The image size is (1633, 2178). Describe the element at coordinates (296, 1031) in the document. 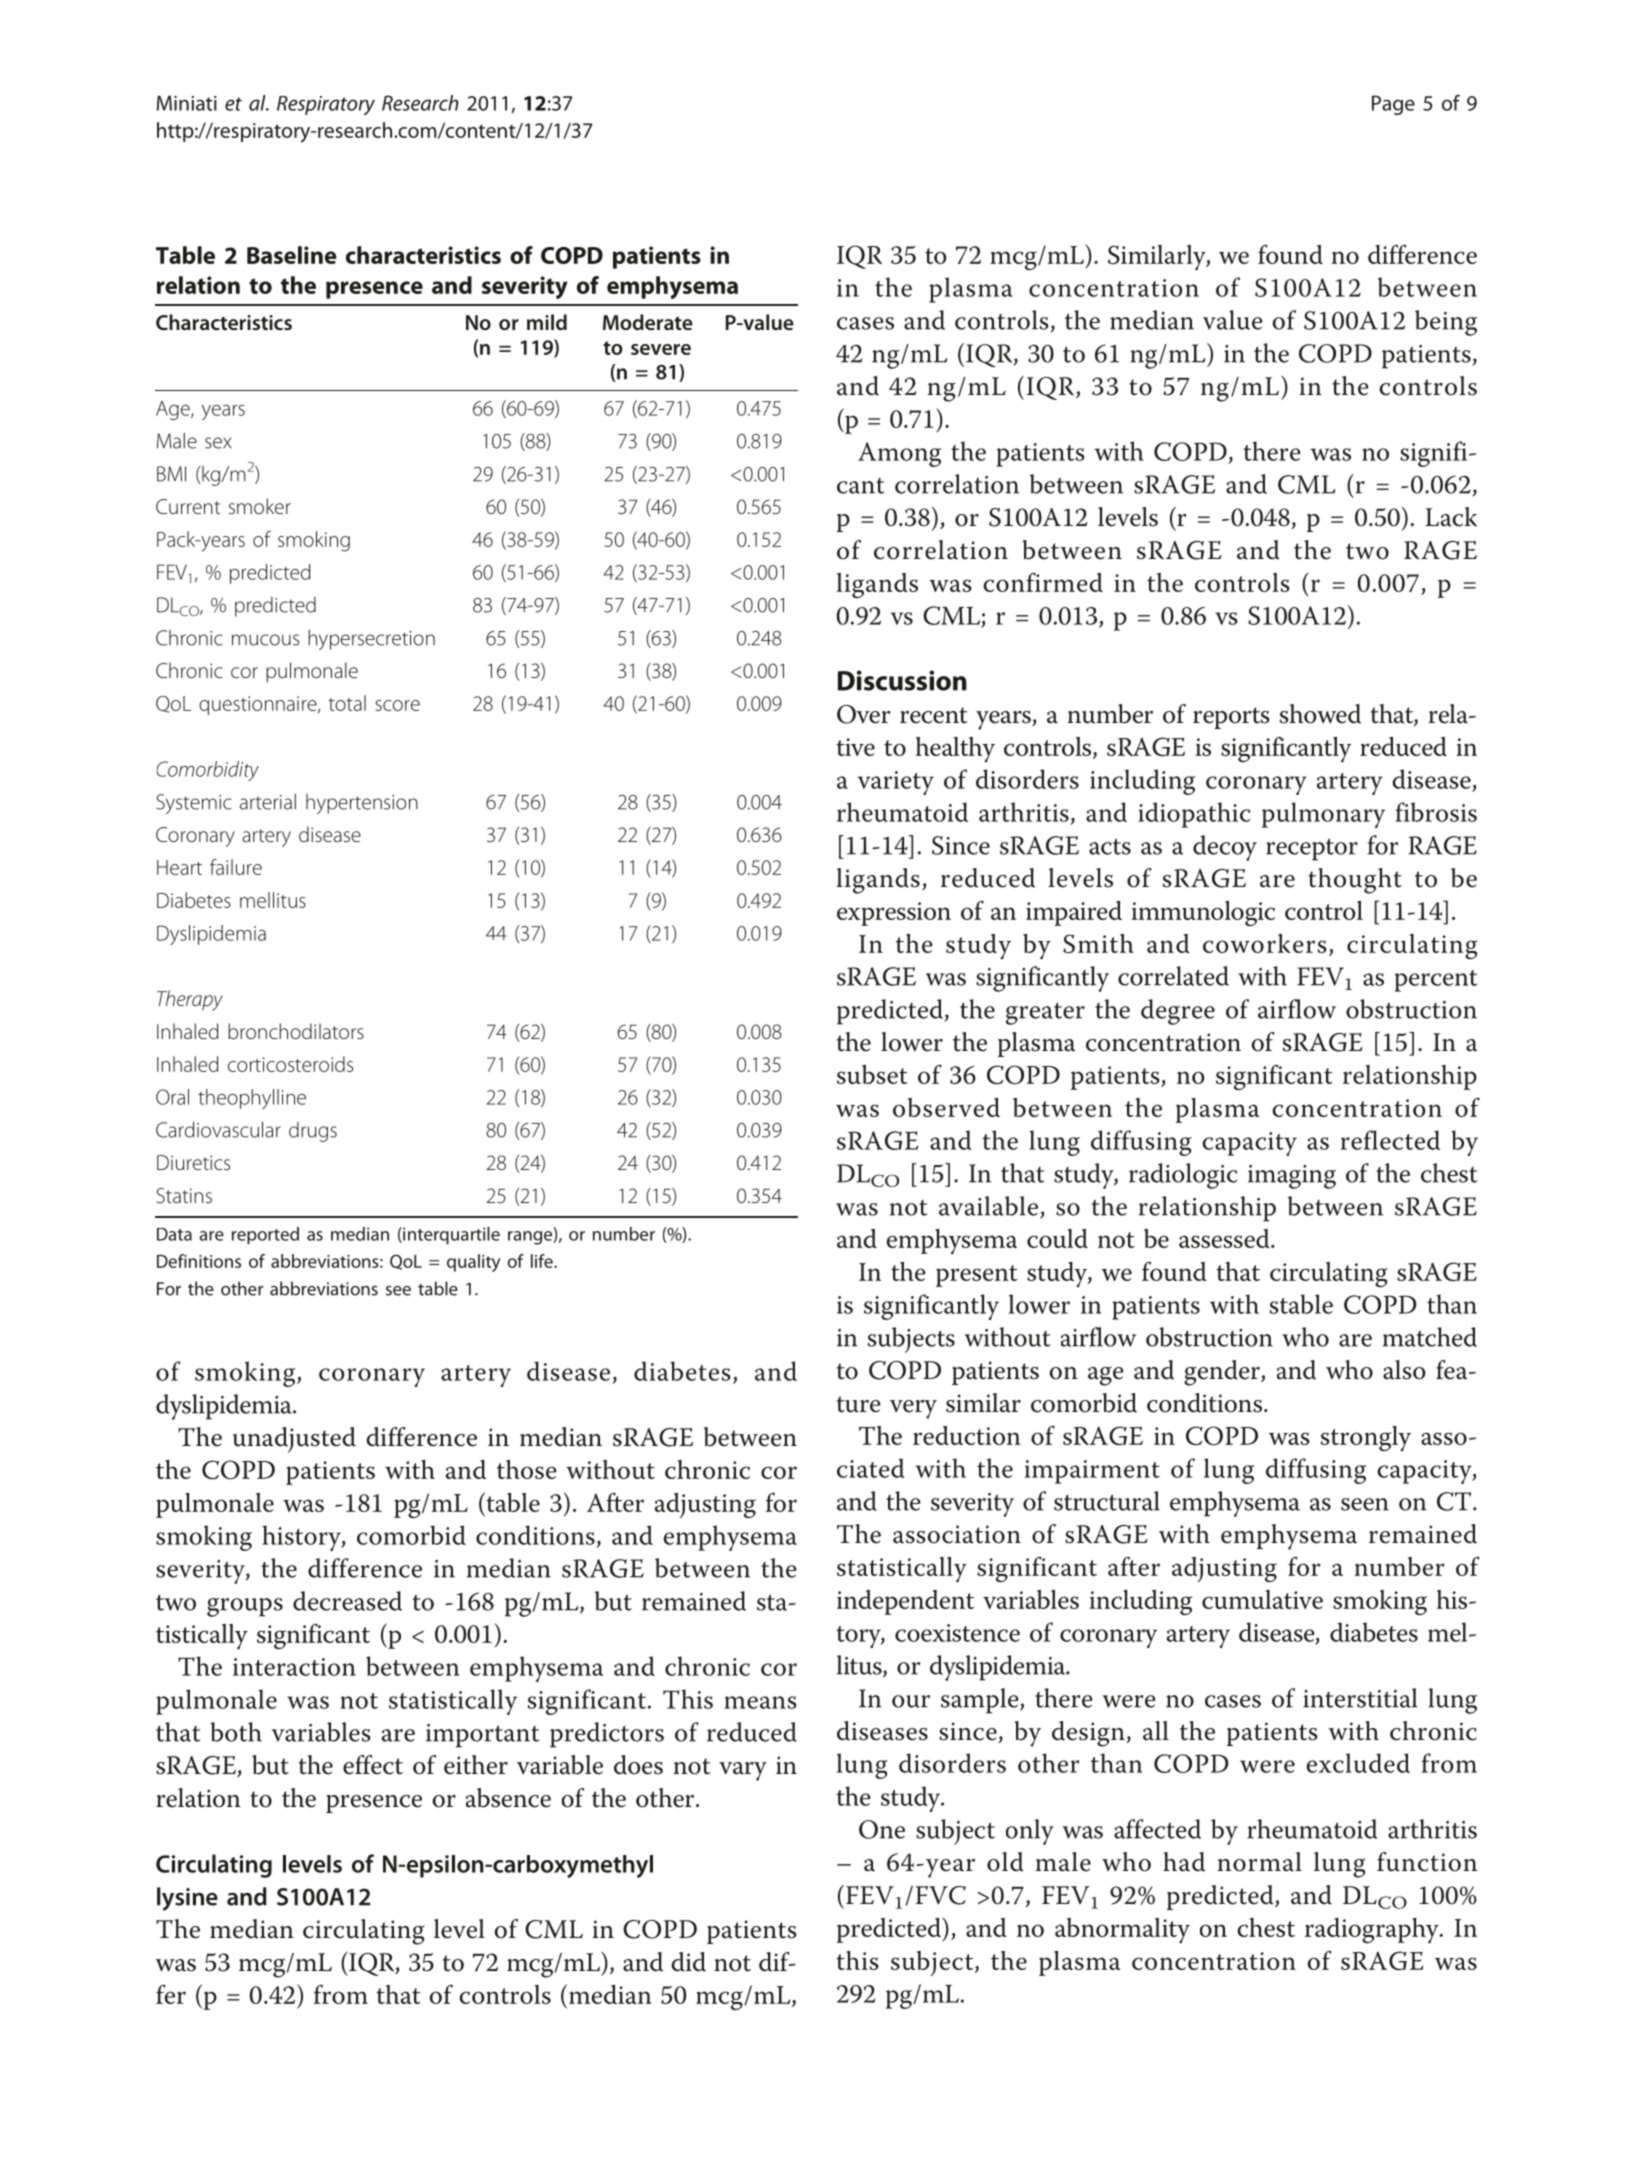

I see `bronchodilators` at that location.
